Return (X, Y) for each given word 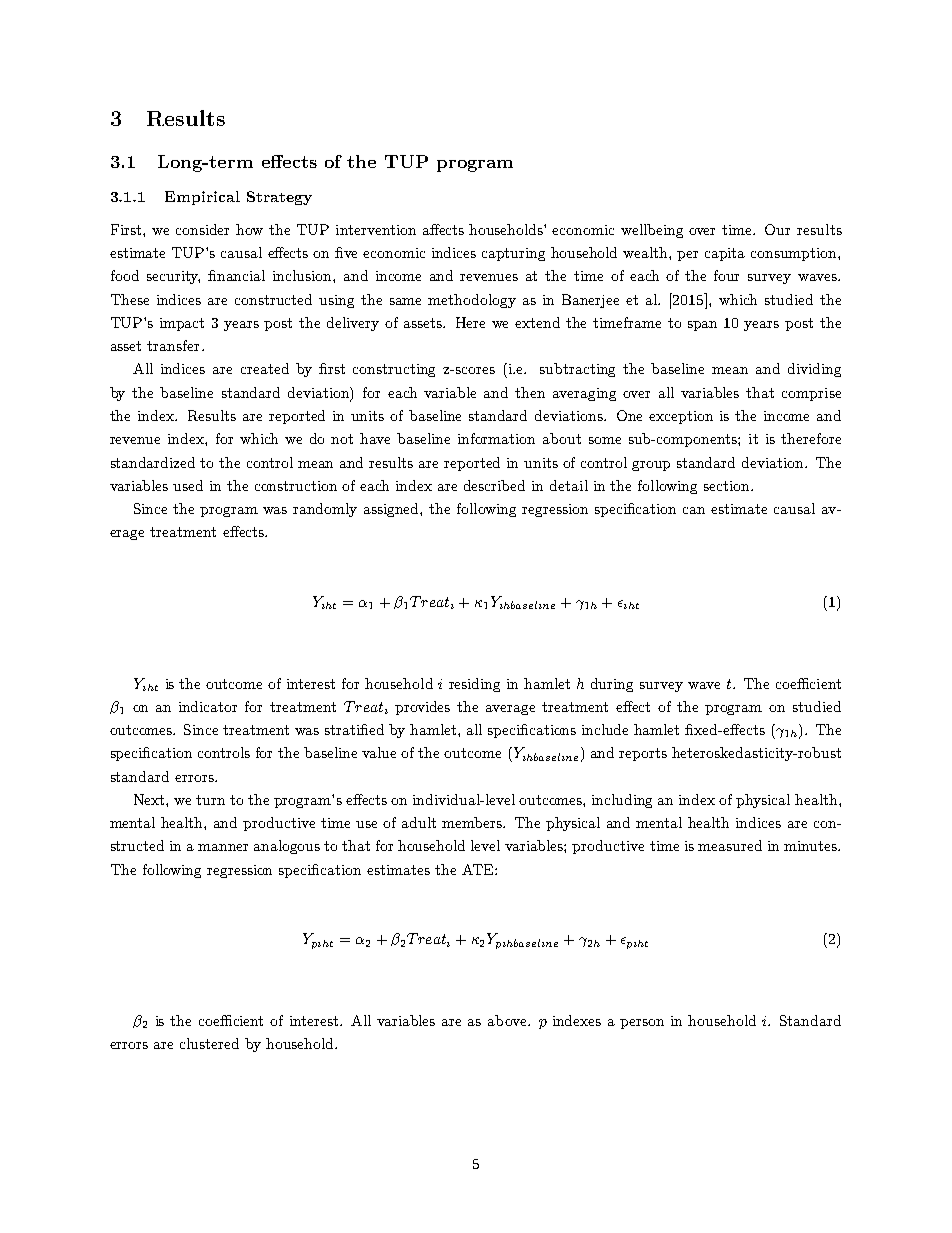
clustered (209, 1043)
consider (202, 229)
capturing (513, 254)
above (508, 1020)
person (642, 1024)
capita (725, 254)
